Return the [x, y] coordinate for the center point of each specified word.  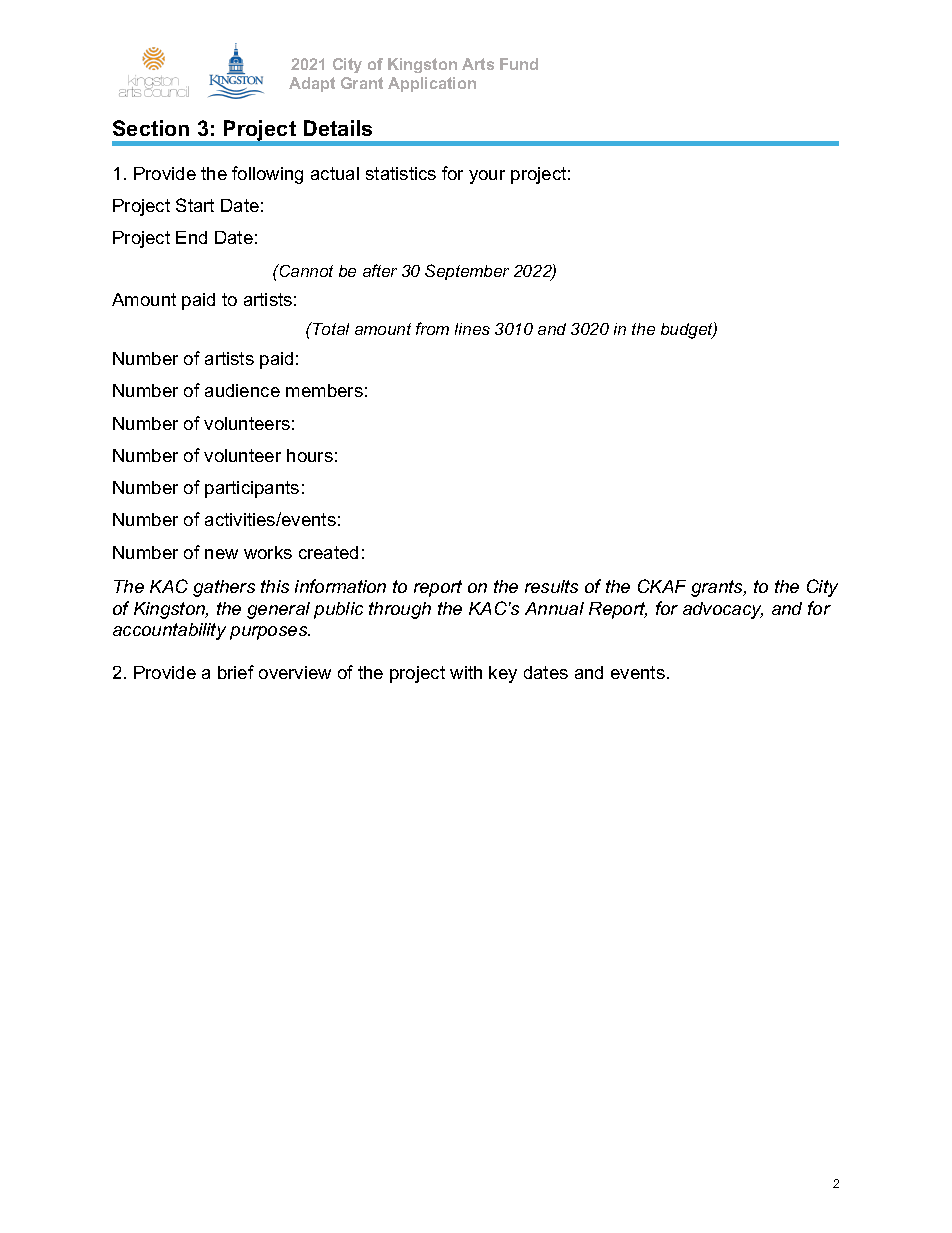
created [328, 552]
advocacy [723, 610]
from [432, 328]
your [487, 177]
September [467, 272]
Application [432, 84]
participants [252, 489]
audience [242, 390]
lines [472, 329]
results [551, 586]
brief [236, 672]
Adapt [312, 84]
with [466, 672]
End [191, 237]
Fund [519, 64]
